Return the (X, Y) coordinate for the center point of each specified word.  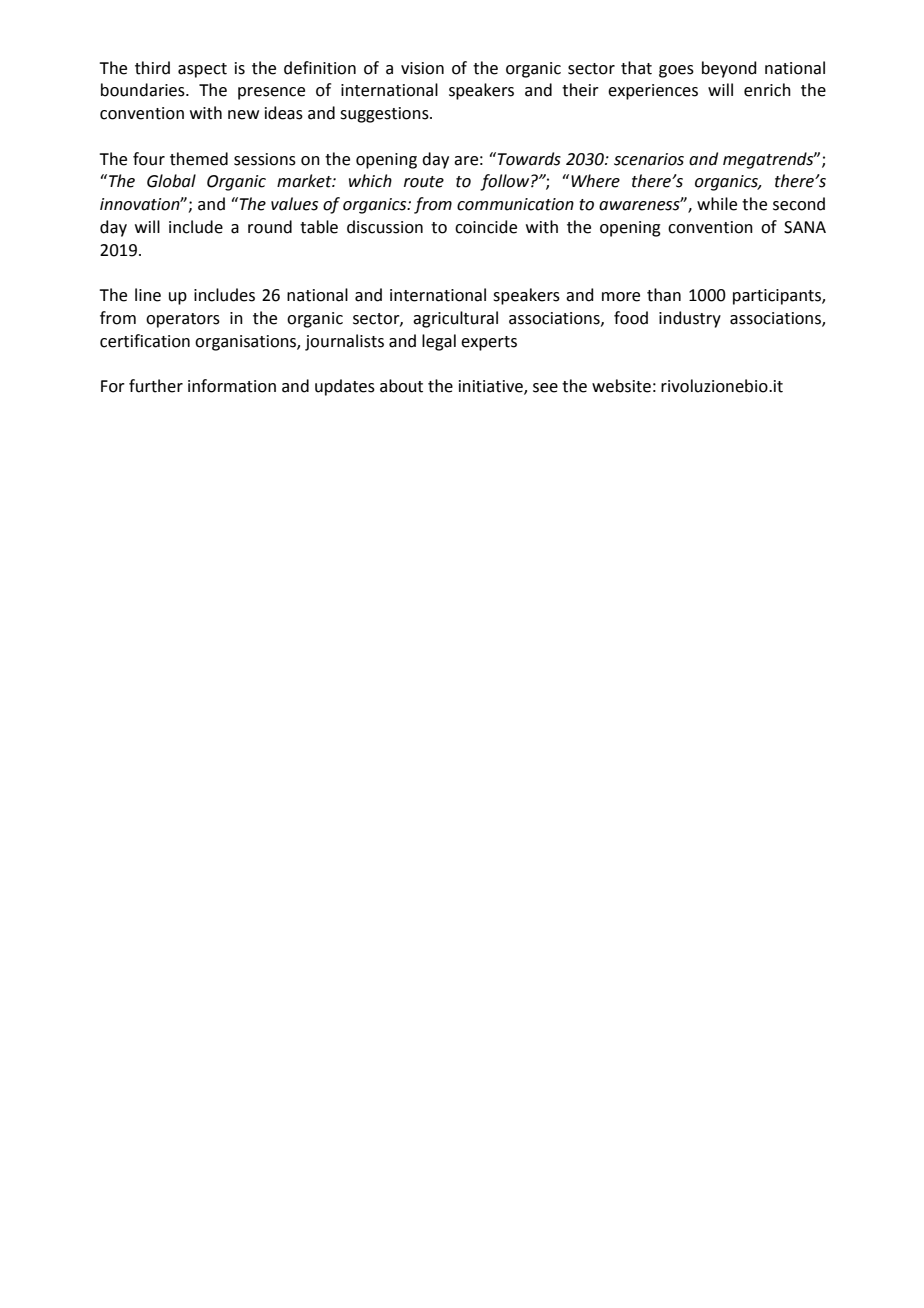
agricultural (455, 319)
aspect (202, 70)
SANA (805, 227)
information (232, 386)
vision (422, 68)
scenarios (649, 159)
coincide (486, 227)
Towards (529, 159)
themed (199, 159)
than (664, 295)
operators (183, 320)
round (270, 227)
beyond (729, 69)
